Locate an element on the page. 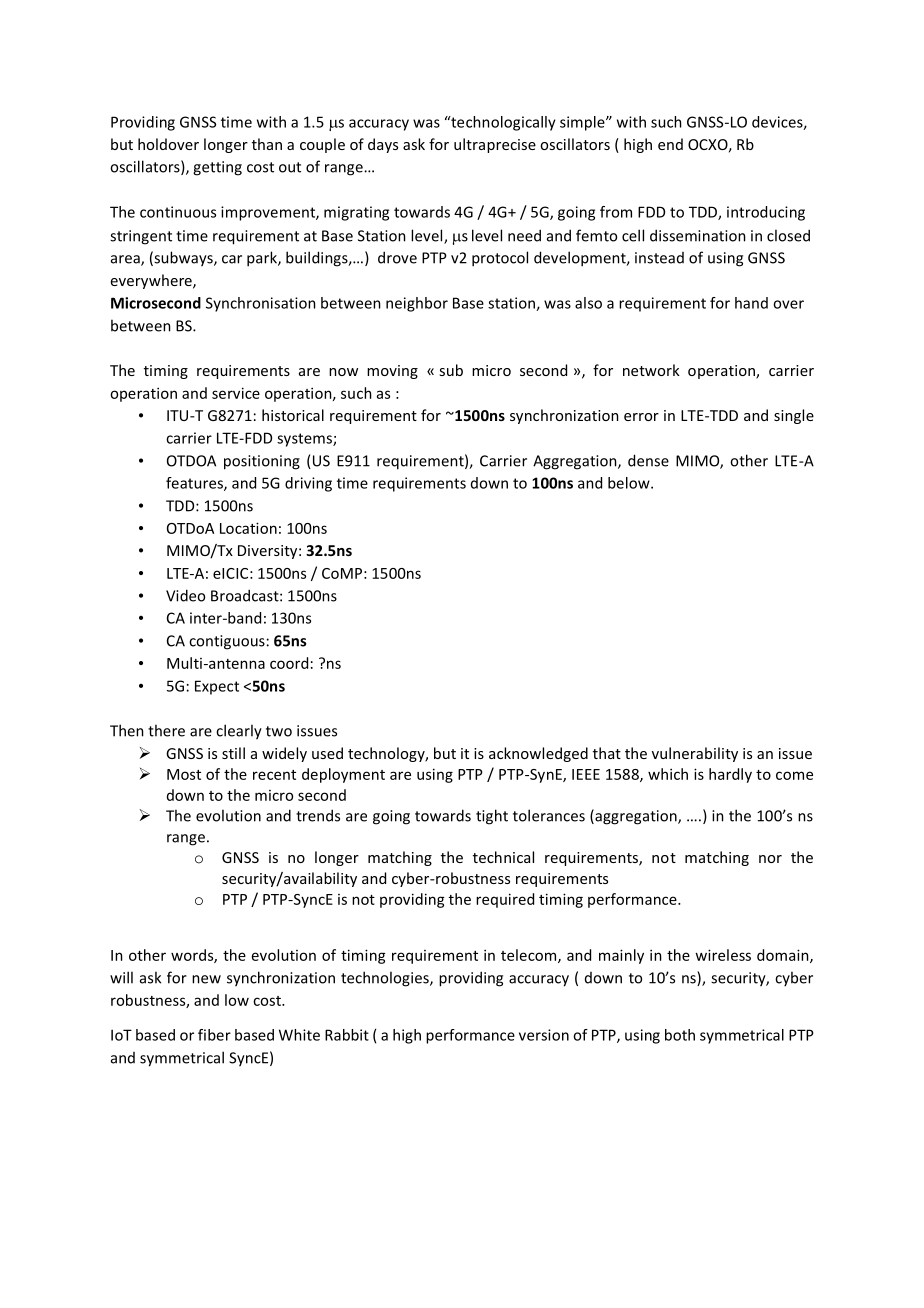 The width and height of the image is (924, 1308). features is located at coordinates (195, 484).
